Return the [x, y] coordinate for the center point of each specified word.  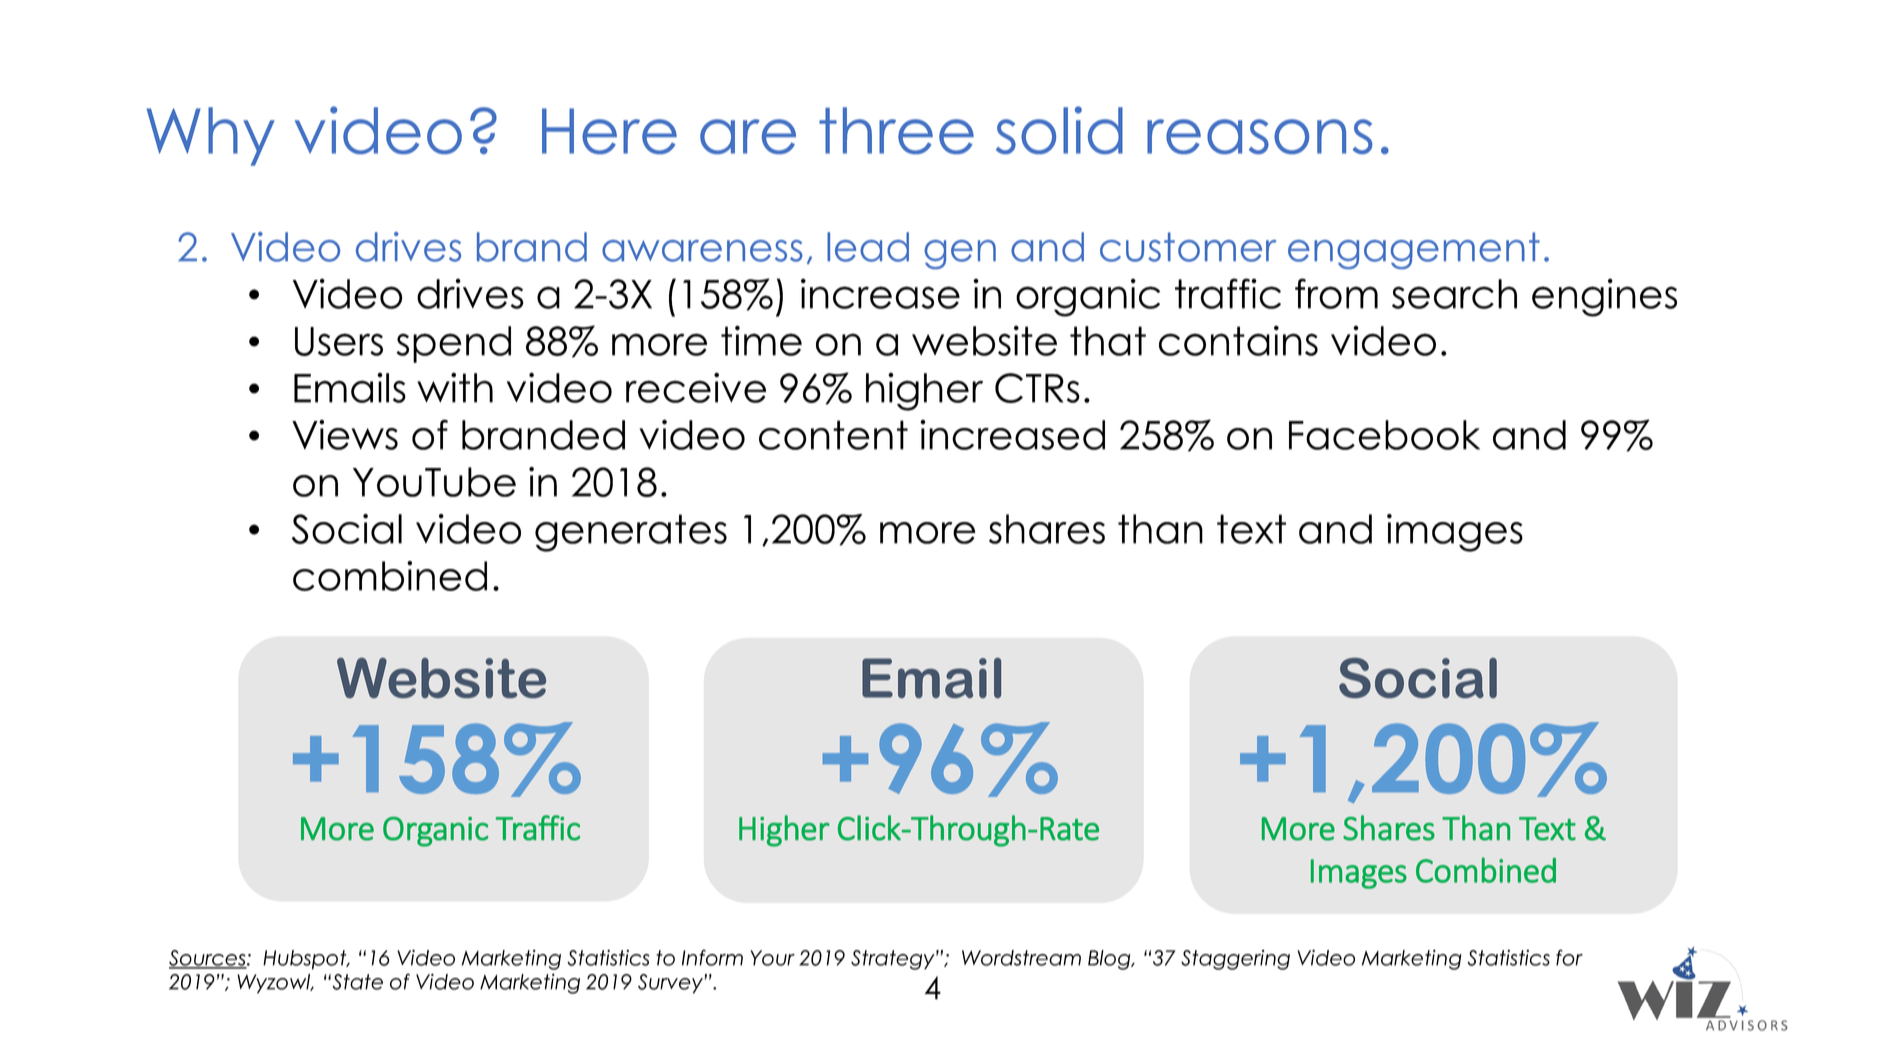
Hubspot [306, 960]
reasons [1260, 136]
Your [772, 958]
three [896, 130]
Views [345, 435]
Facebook [1384, 435]
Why [211, 136]
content [833, 435]
